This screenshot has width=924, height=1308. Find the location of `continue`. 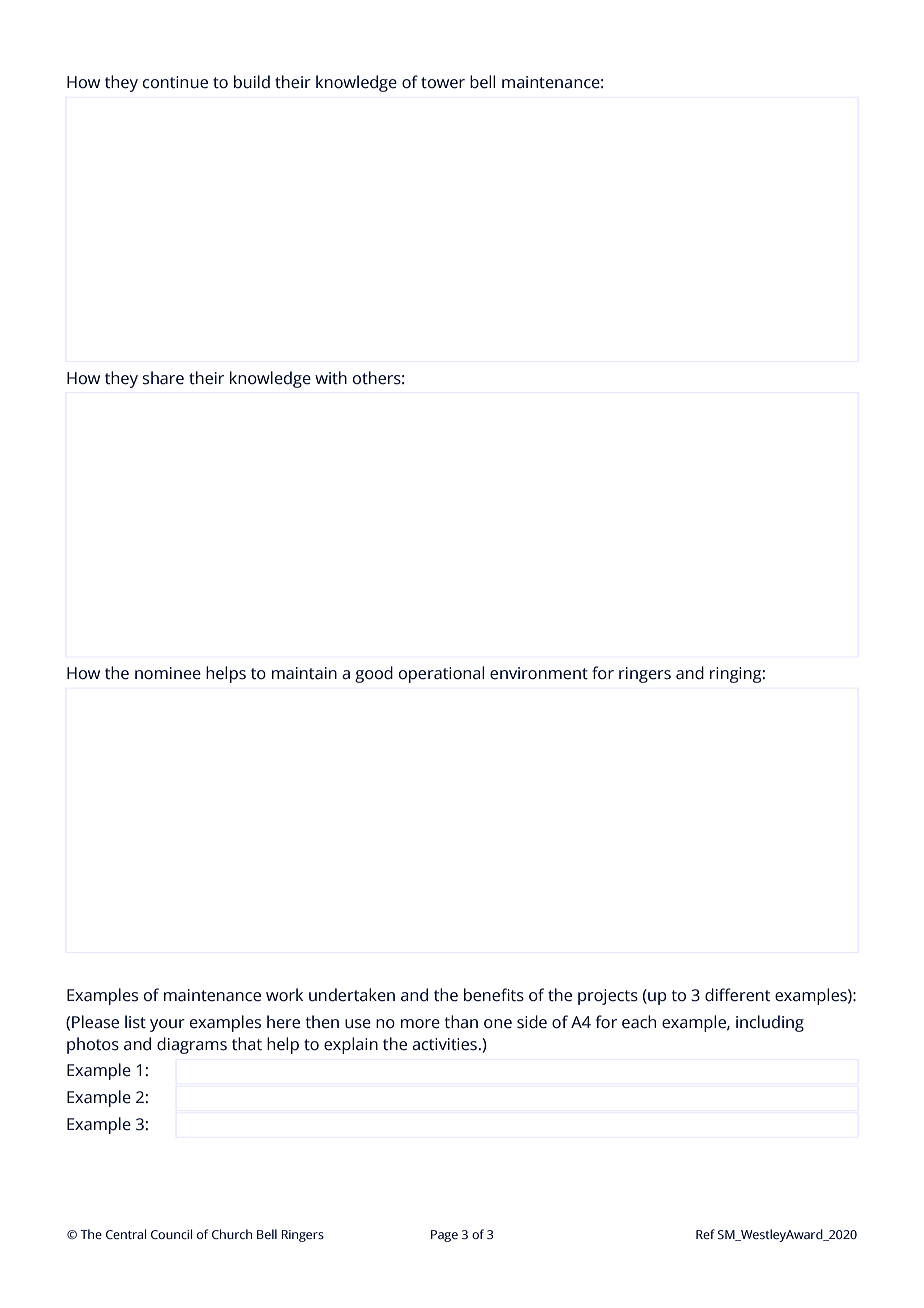

continue is located at coordinates (175, 82).
